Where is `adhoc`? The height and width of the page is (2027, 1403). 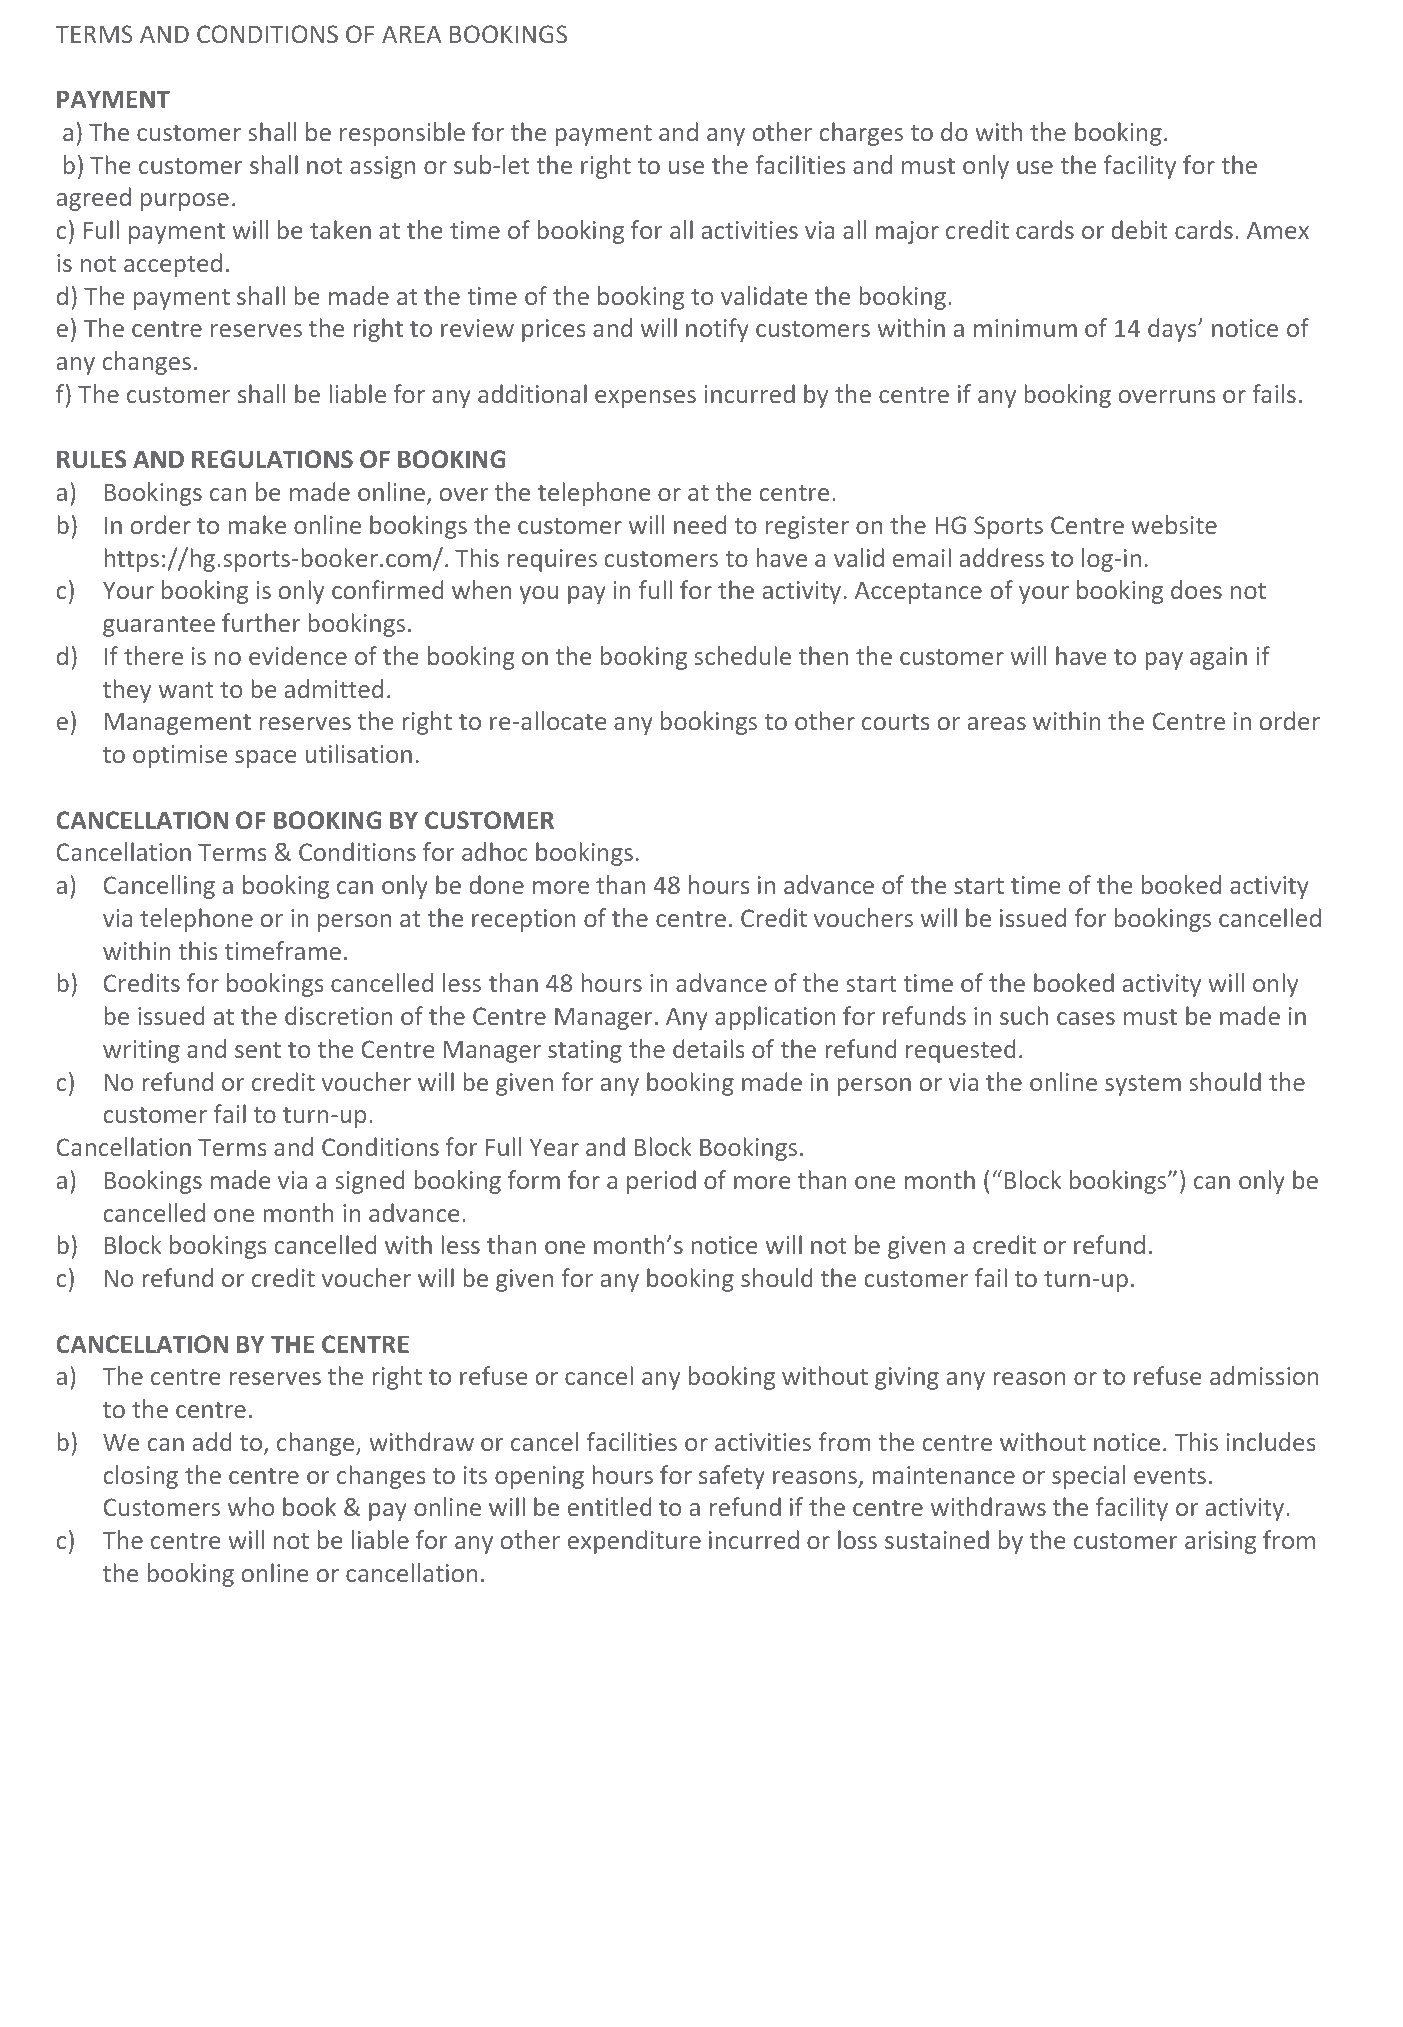
adhoc is located at coordinates (495, 851).
